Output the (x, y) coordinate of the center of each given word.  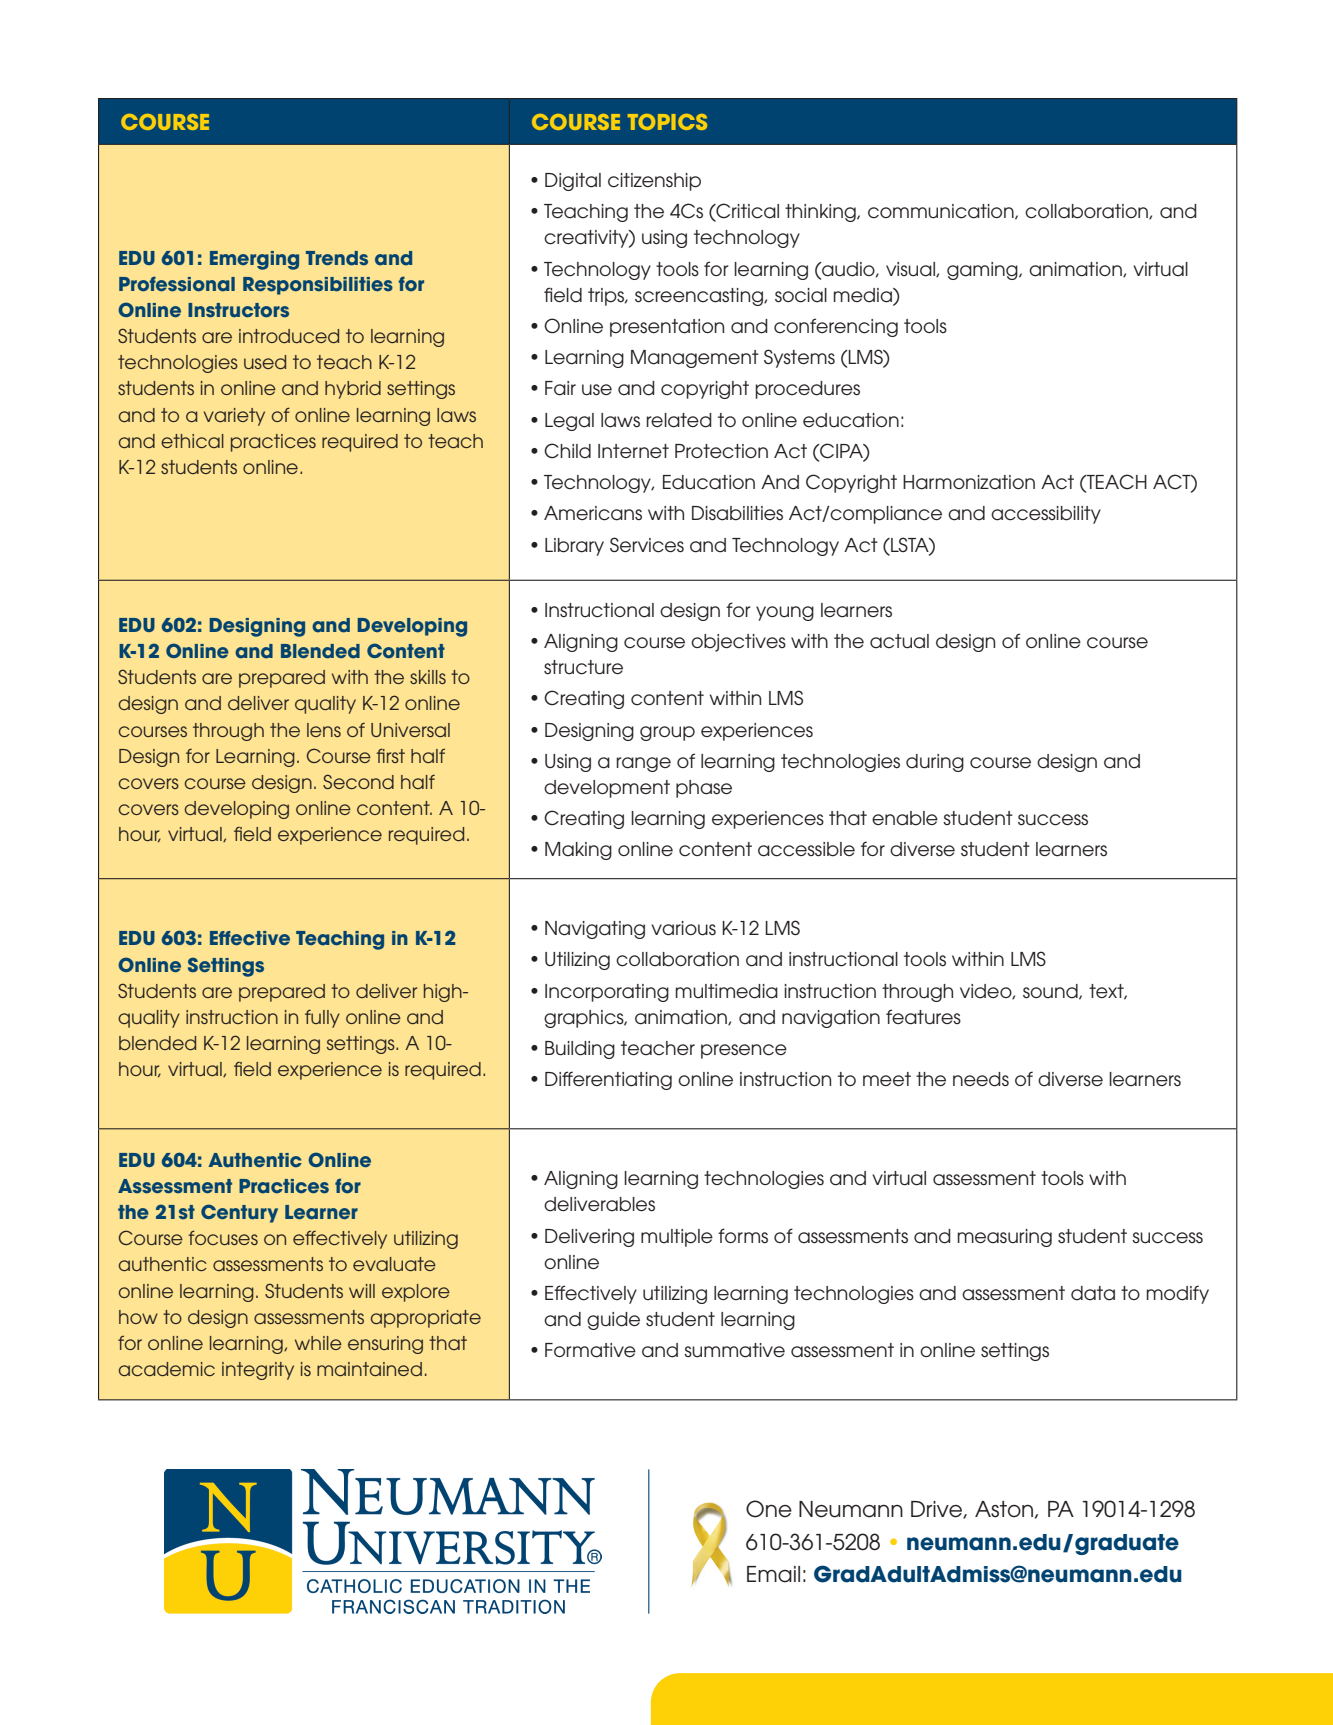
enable (905, 818)
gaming (983, 271)
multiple (677, 1238)
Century (239, 1213)
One (769, 1509)
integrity (258, 1371)
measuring (1005, 1238)
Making (578, 851)
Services (647, 545)
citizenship (654, 182)
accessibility (1046, 515)
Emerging (254, 260)
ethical (192, 441)
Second (358, 781)
